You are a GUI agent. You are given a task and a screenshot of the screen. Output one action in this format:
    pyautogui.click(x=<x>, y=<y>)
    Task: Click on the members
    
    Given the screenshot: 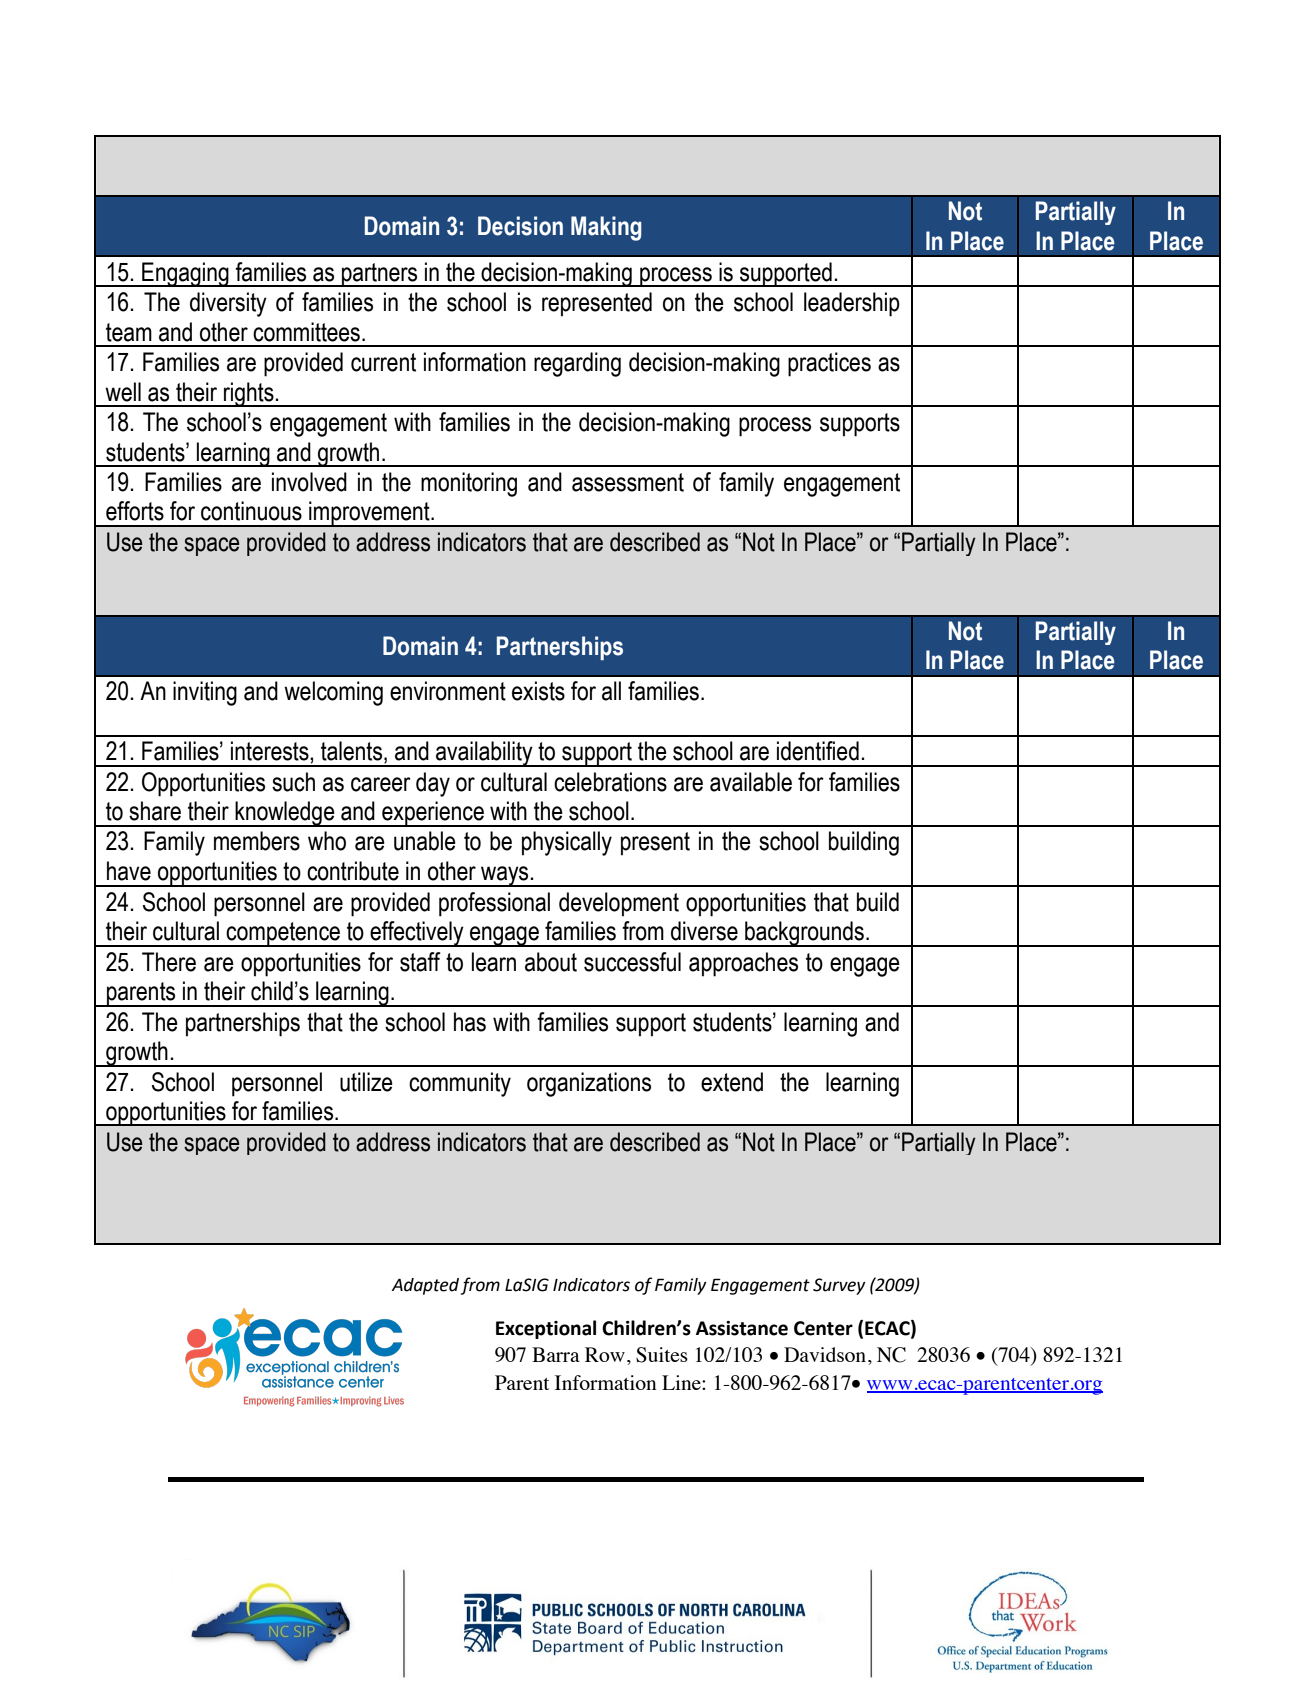 What is the action you would take?
    pyautogui.click(x=257, y=841)
